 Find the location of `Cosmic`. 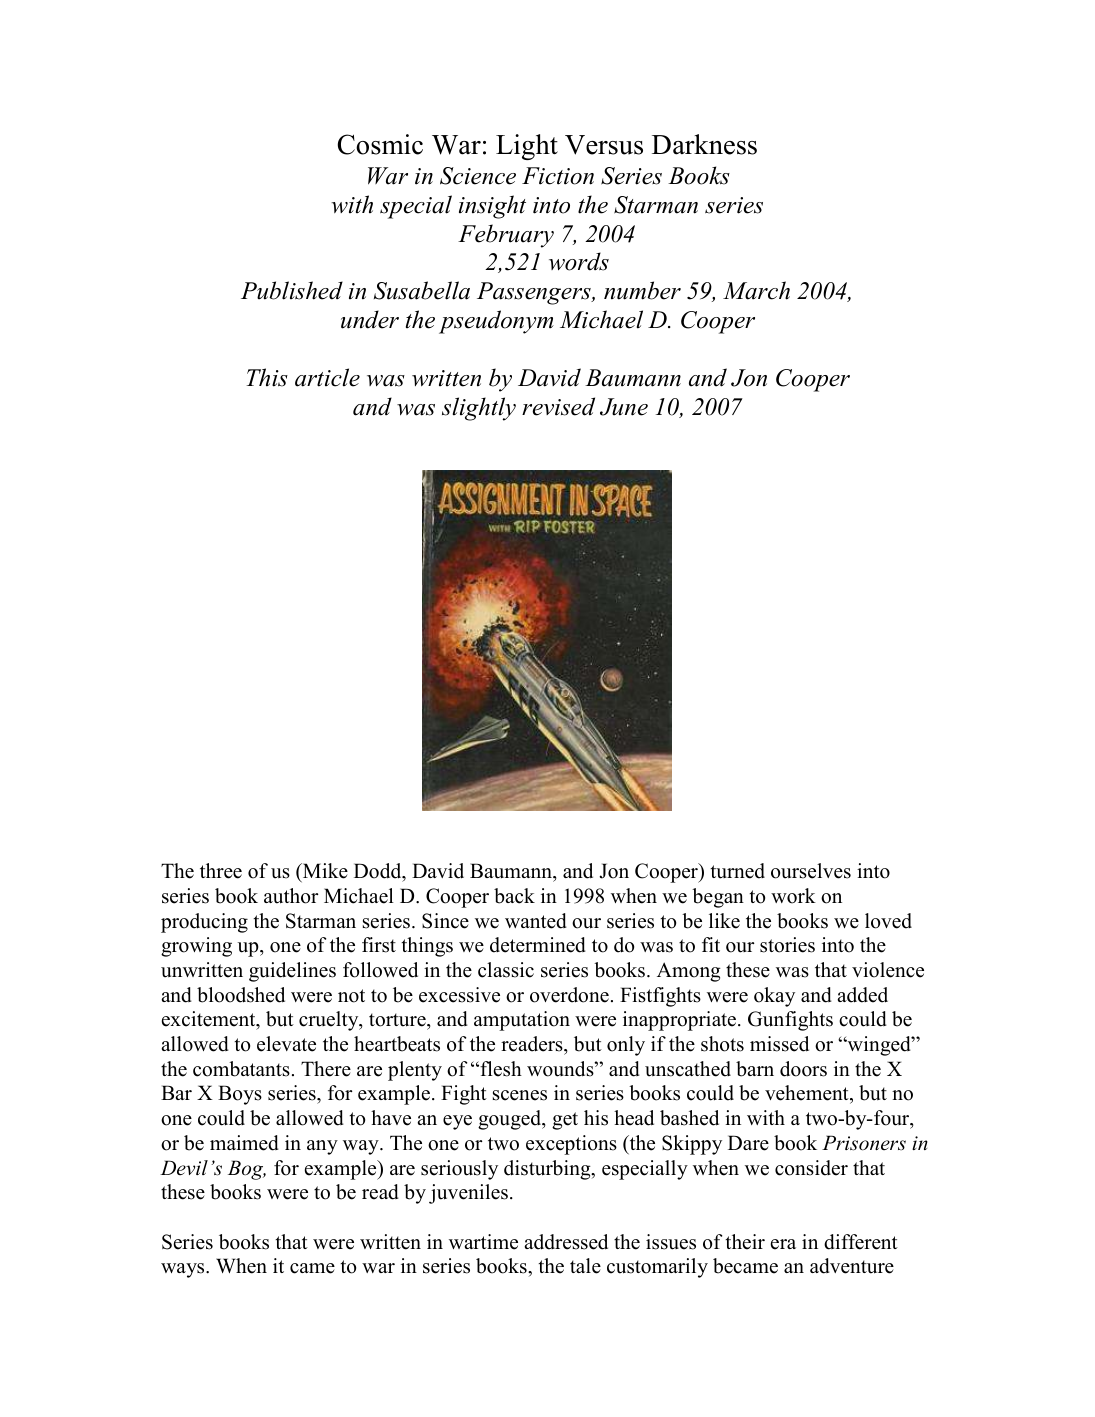

Cosmic is located at coordinates (380, 144).
